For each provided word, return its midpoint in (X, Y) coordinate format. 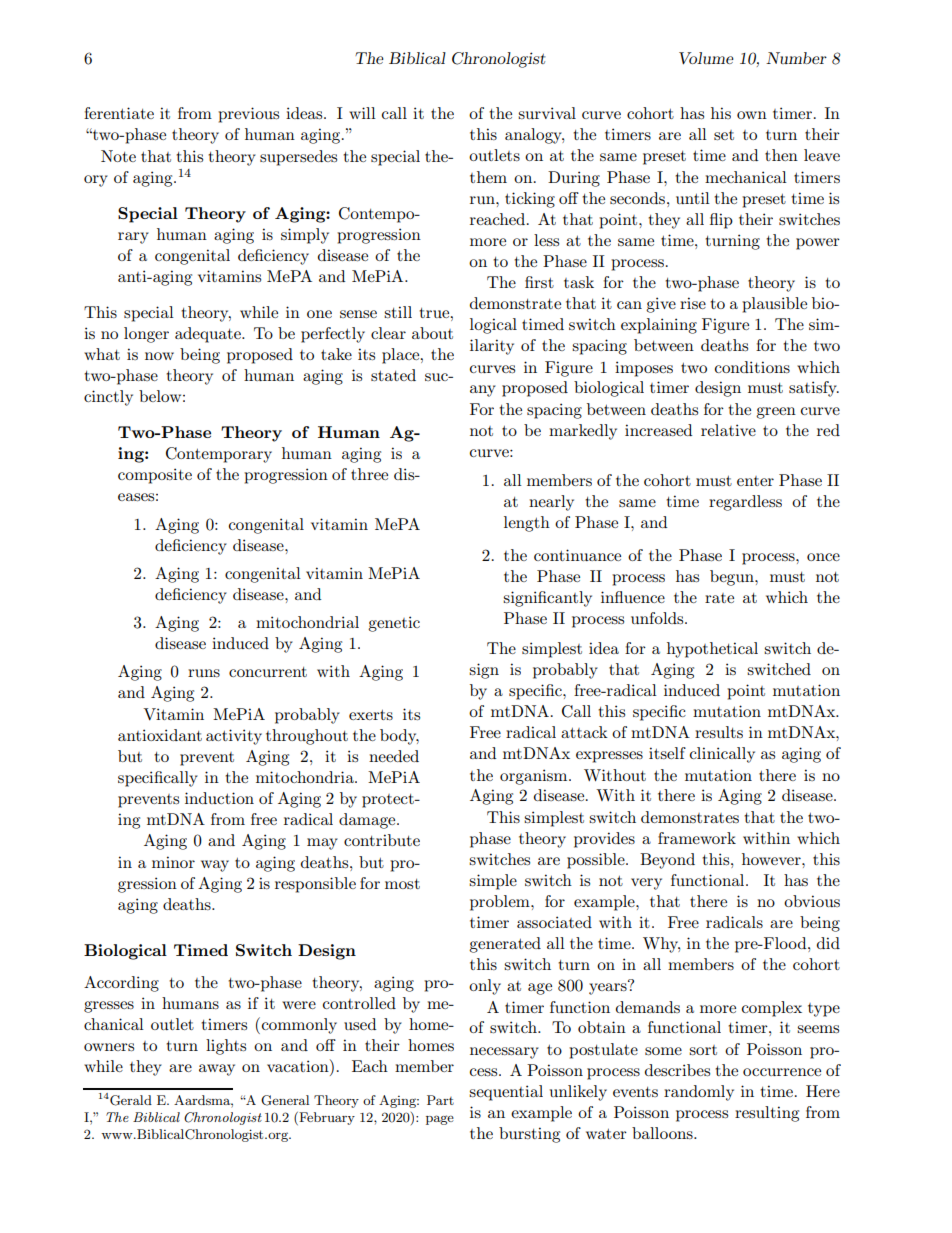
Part (440, 1100)
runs (204, 673)
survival (547, 113)
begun (733, 578)
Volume (706, 58)
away (217, 1070)
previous (248, 115)
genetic (394, 624)
